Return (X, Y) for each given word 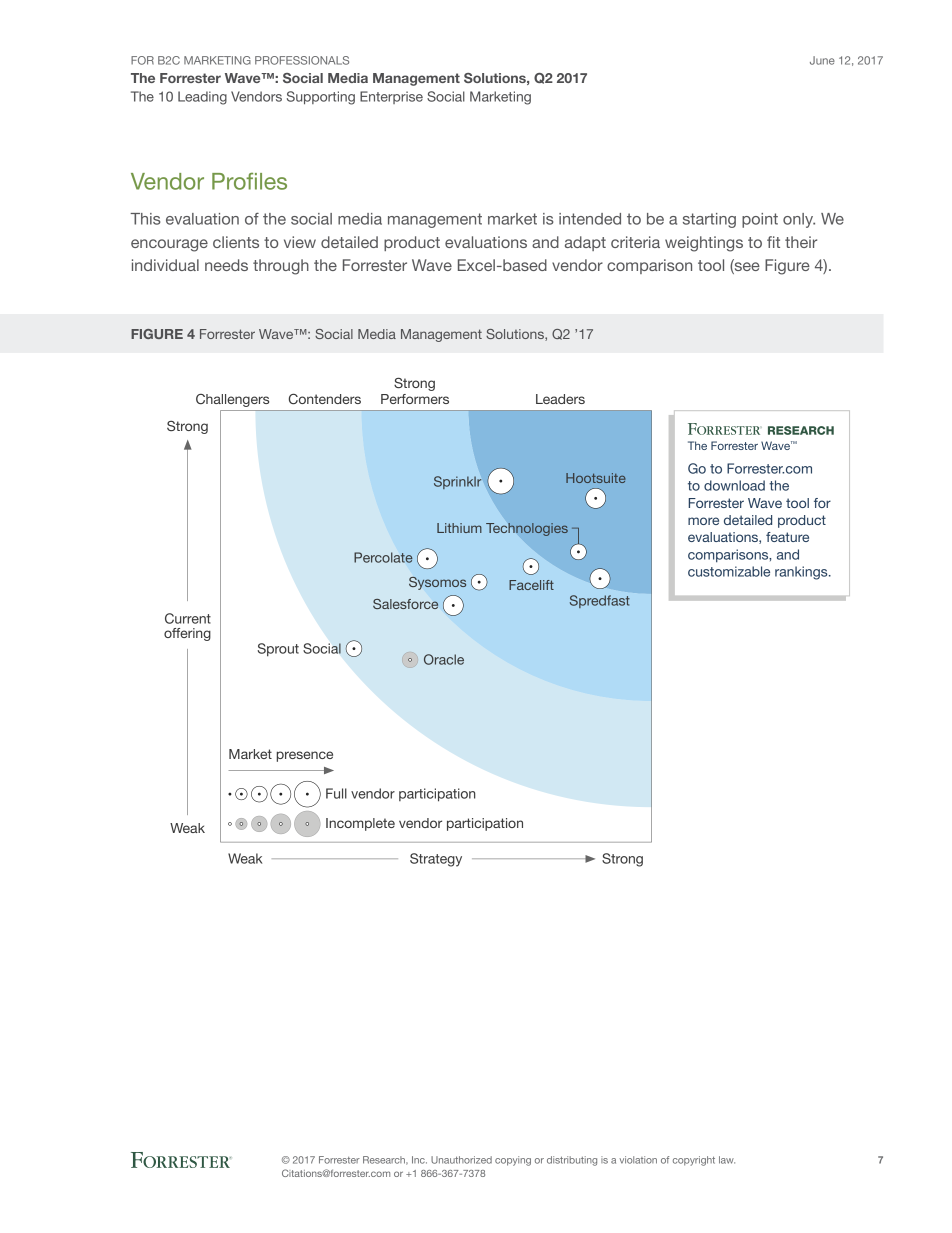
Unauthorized (461, 1160)
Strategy (436, 860)
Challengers (232, 400)
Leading (202, 98)
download (734, 485)
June (822, 60)
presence (304, 756)
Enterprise (391, 97)
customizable (729, 571)
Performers (415, 399)
